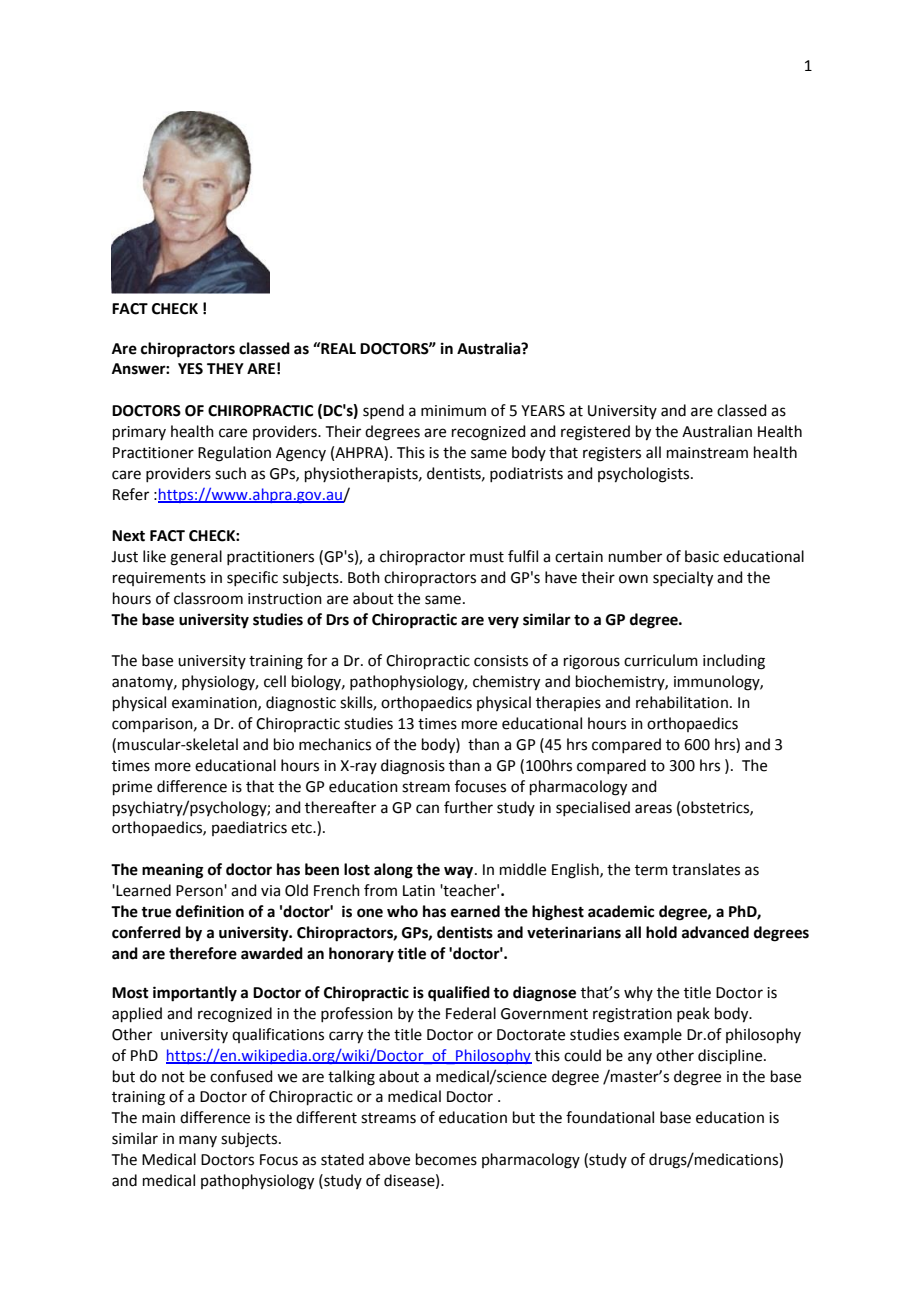 The height and width of the image is (1308, 924). Describe the element at coordinates (651, 870) in the image. I see `term` at that location.
